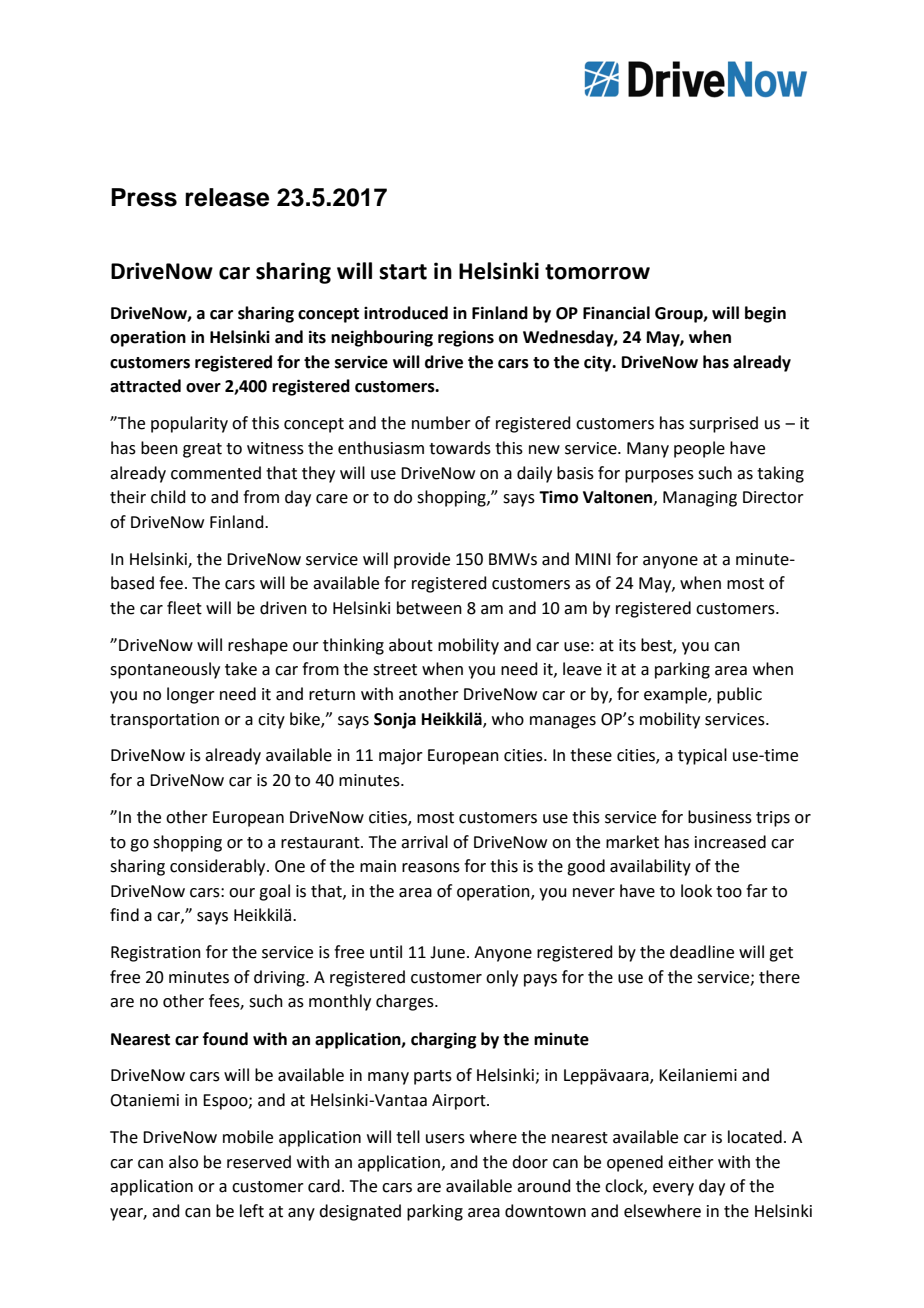 The height and width of the image is (1308, 924). I want to click on deadline, so click(702, 952).
